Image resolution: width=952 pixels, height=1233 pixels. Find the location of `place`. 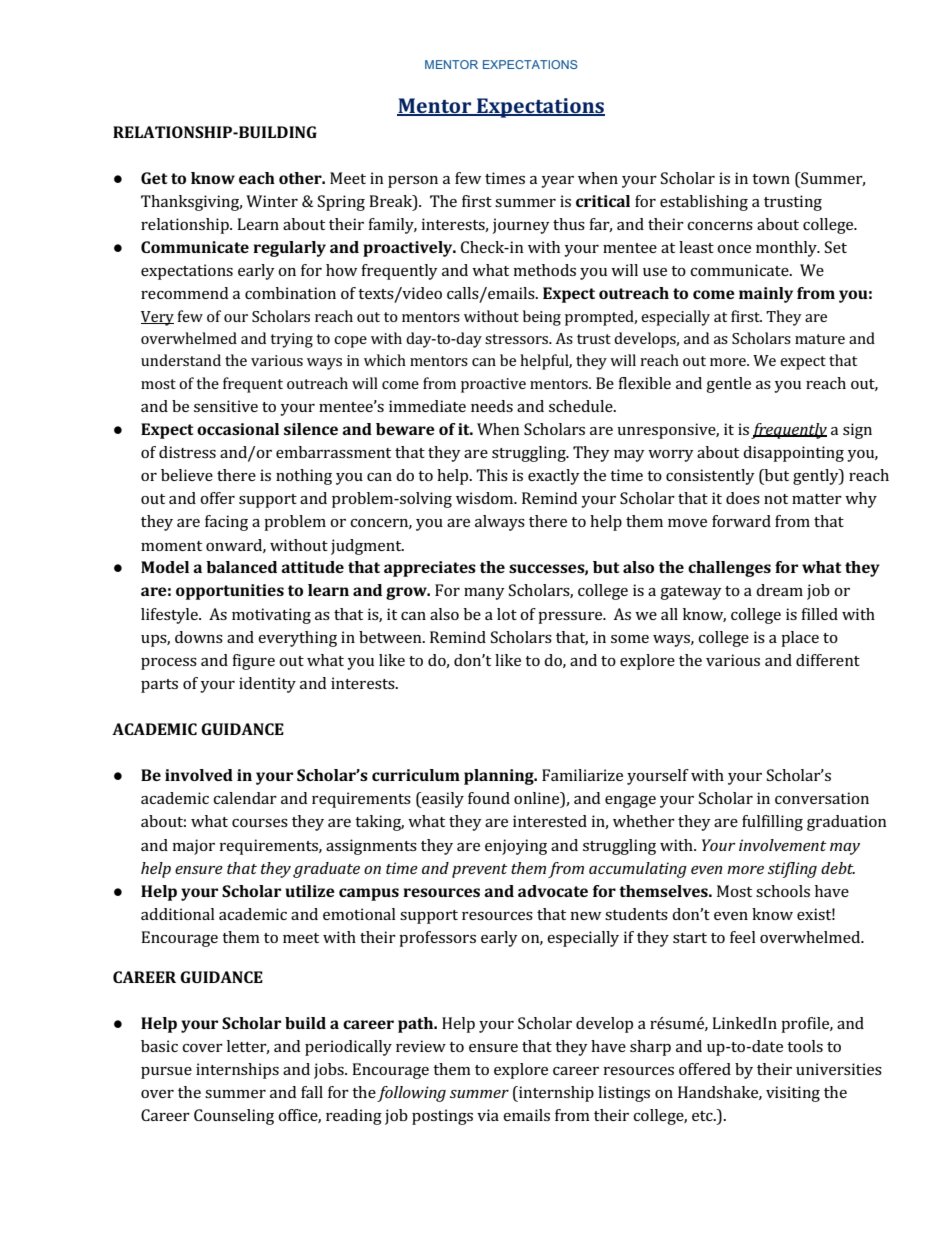

place is located at coordinates (800, 639).
